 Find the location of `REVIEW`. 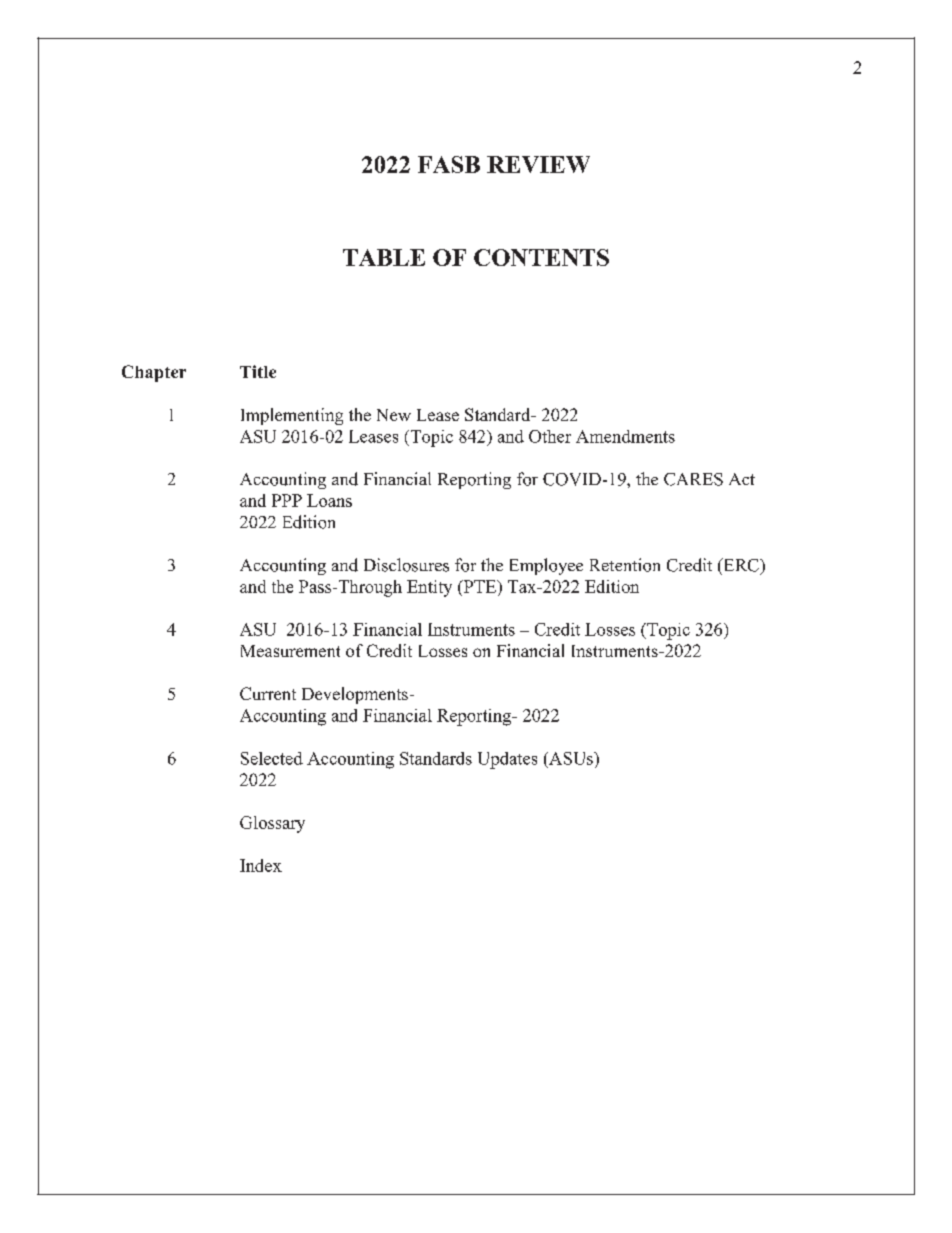

REVIEW is located at coordinates (538, 164).
